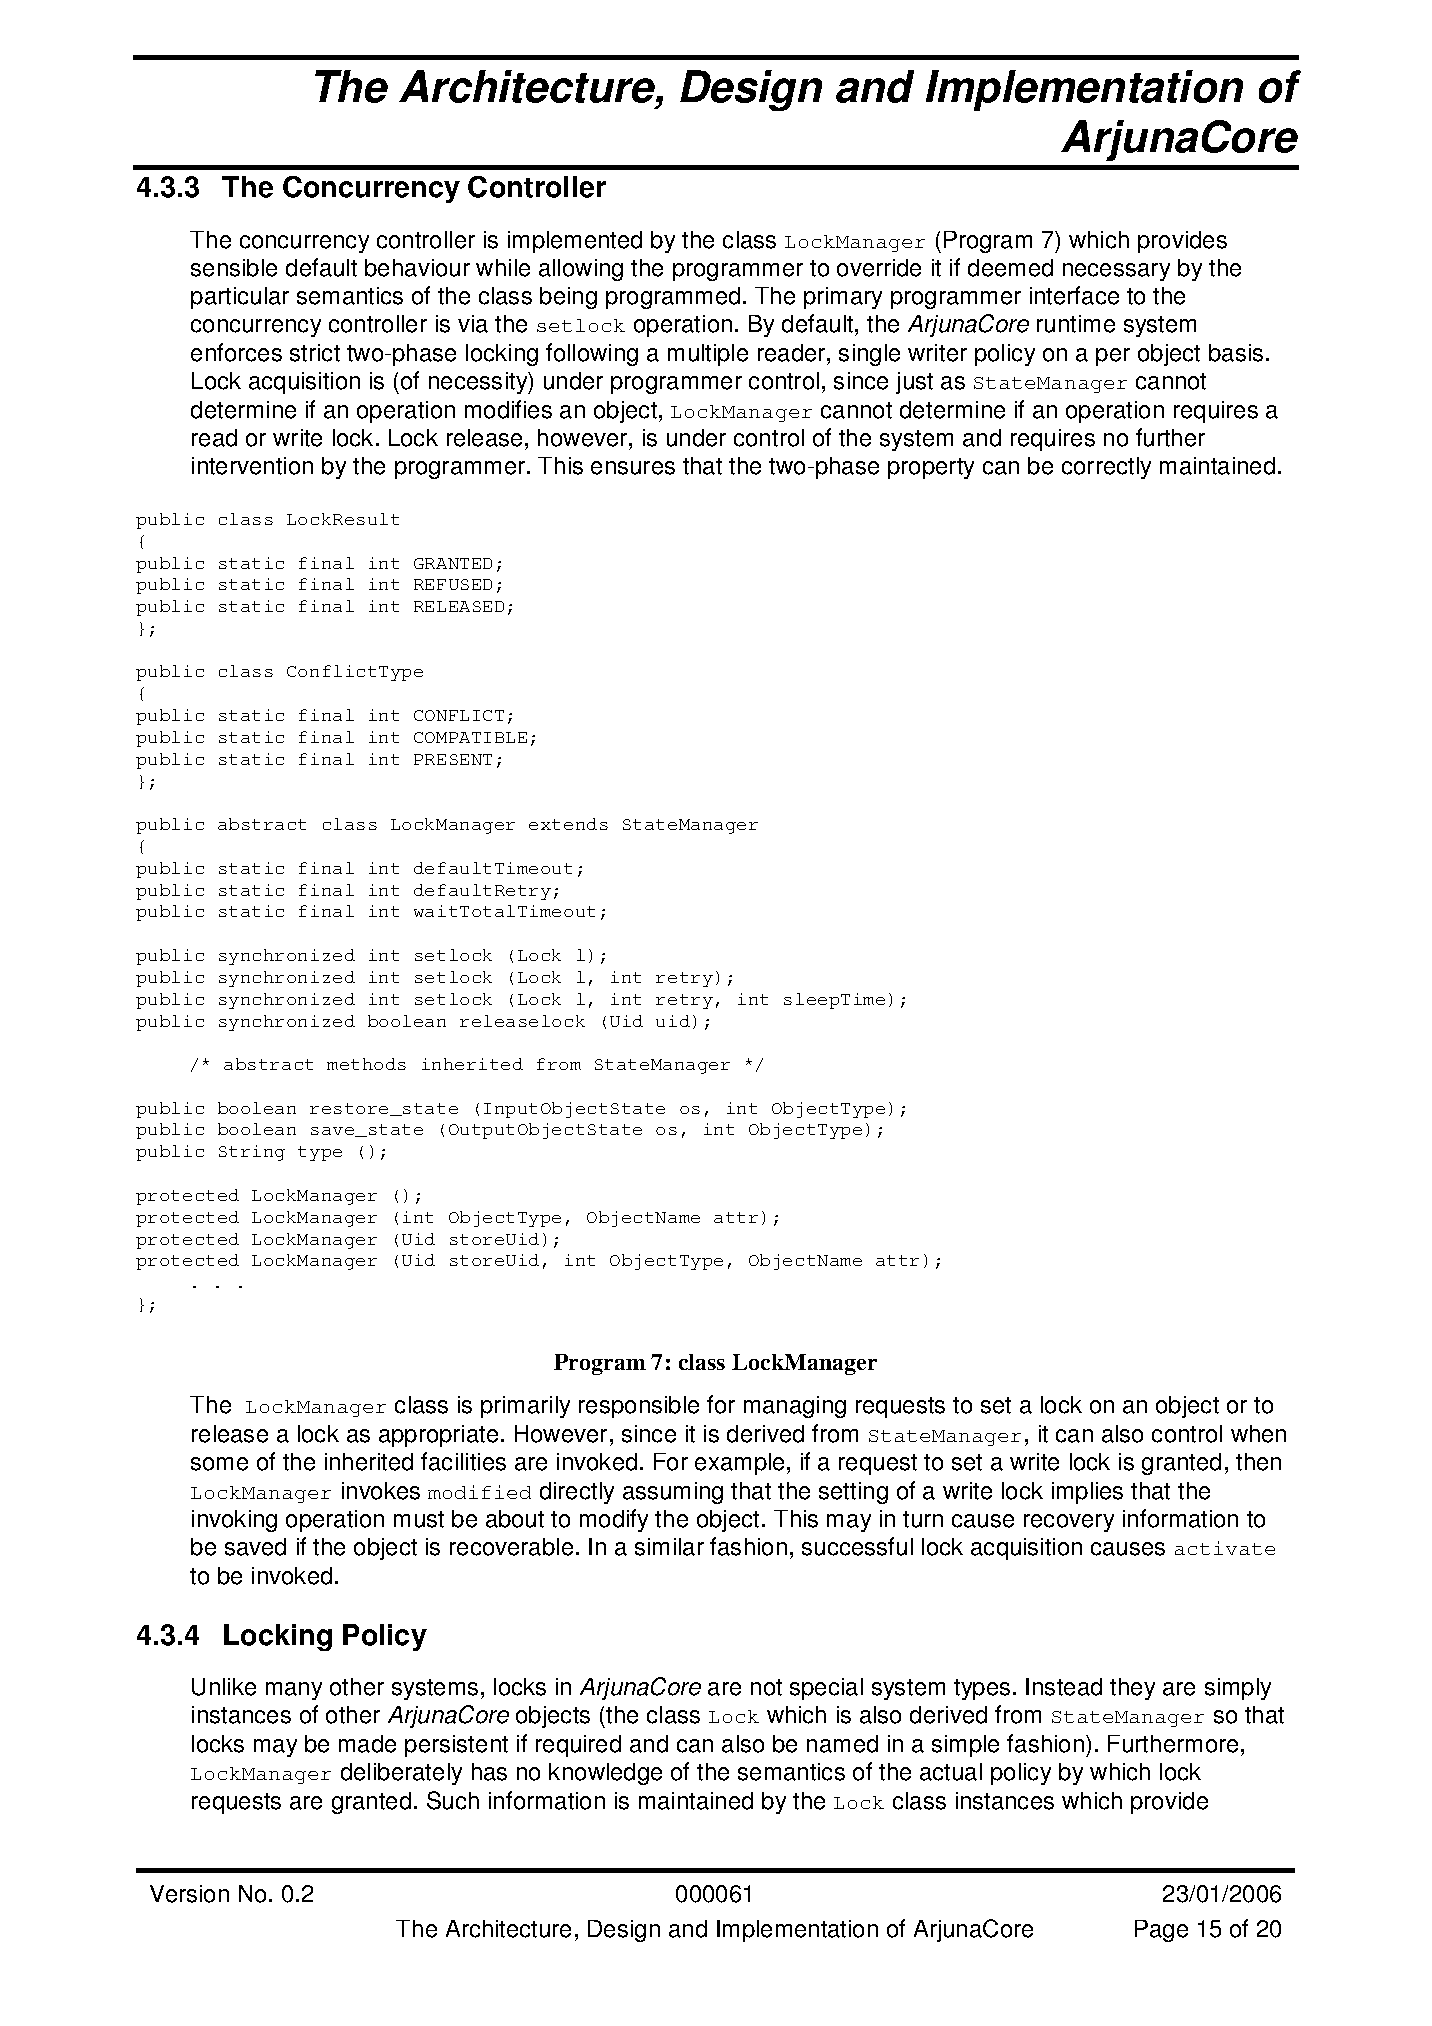 The width and height of the screenshot is (1432, 2026). What do you see at coordinates (438, 1436) in the screenshot?
I see `appropriate` at bounding box center [438, 1436].
